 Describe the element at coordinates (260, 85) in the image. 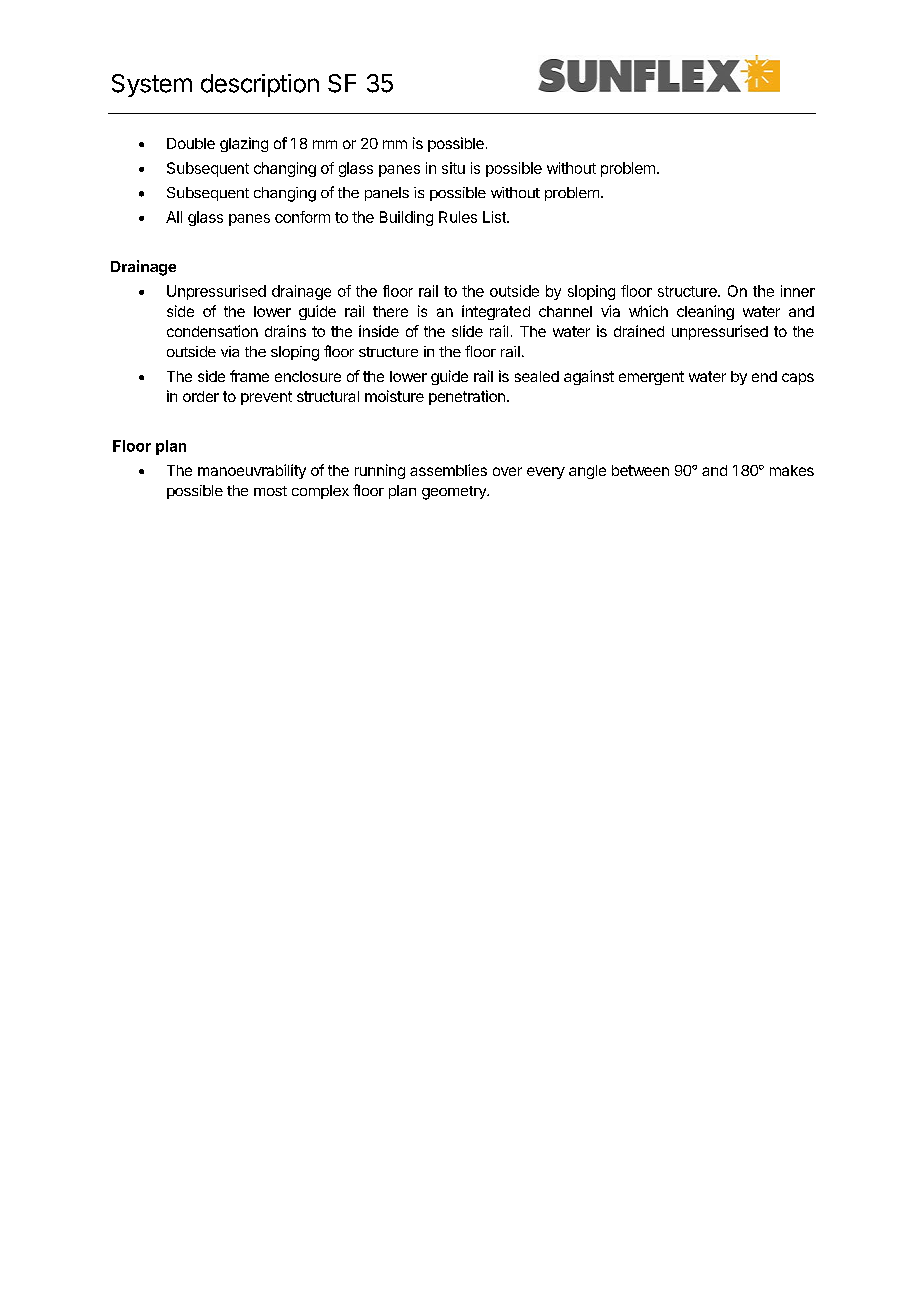

I see `description` at that location.
